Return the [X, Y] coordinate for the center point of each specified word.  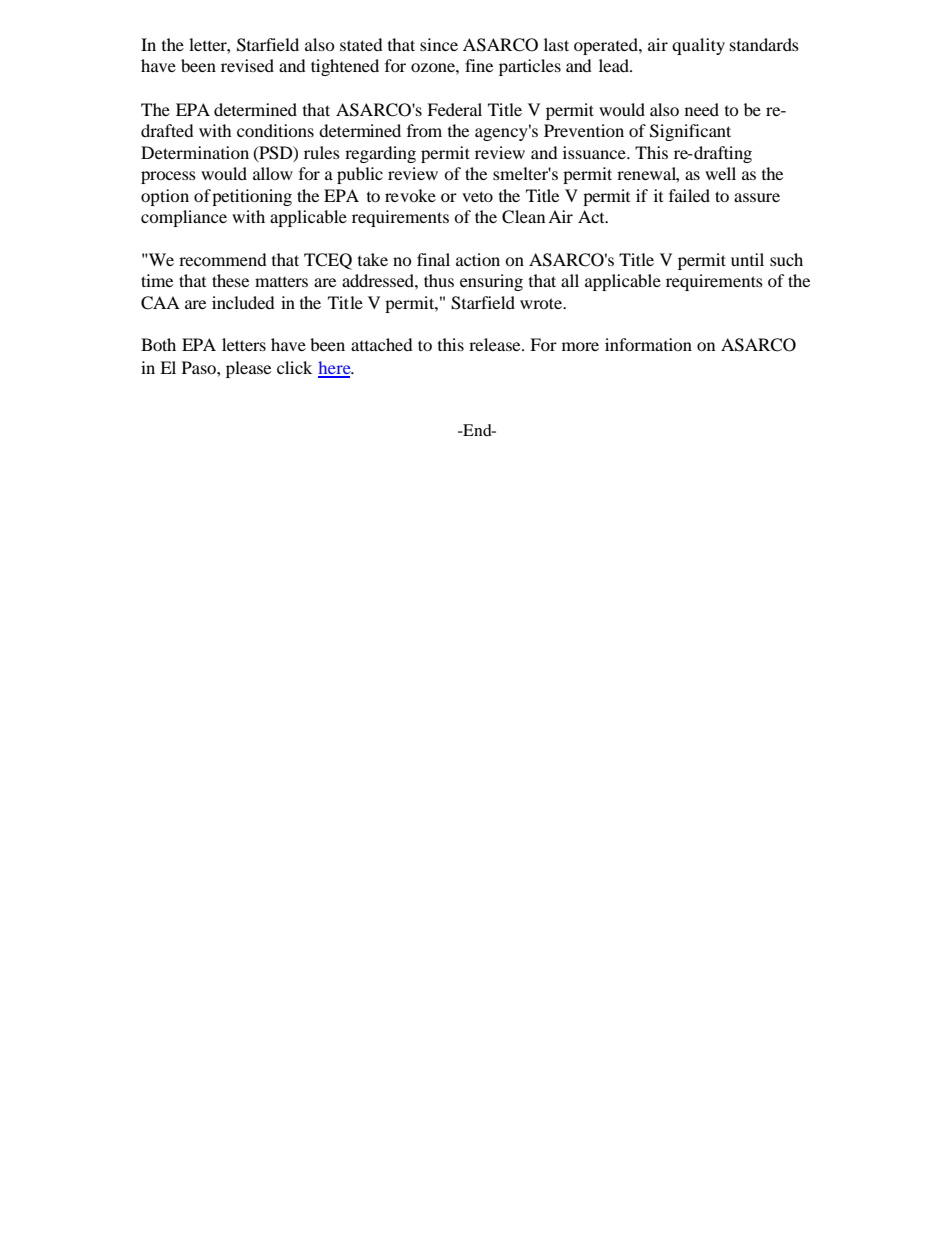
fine [479, 65]
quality [698, 46]
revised [247, 65]
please [248, 369]
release [496, 344]
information [648, 344]
